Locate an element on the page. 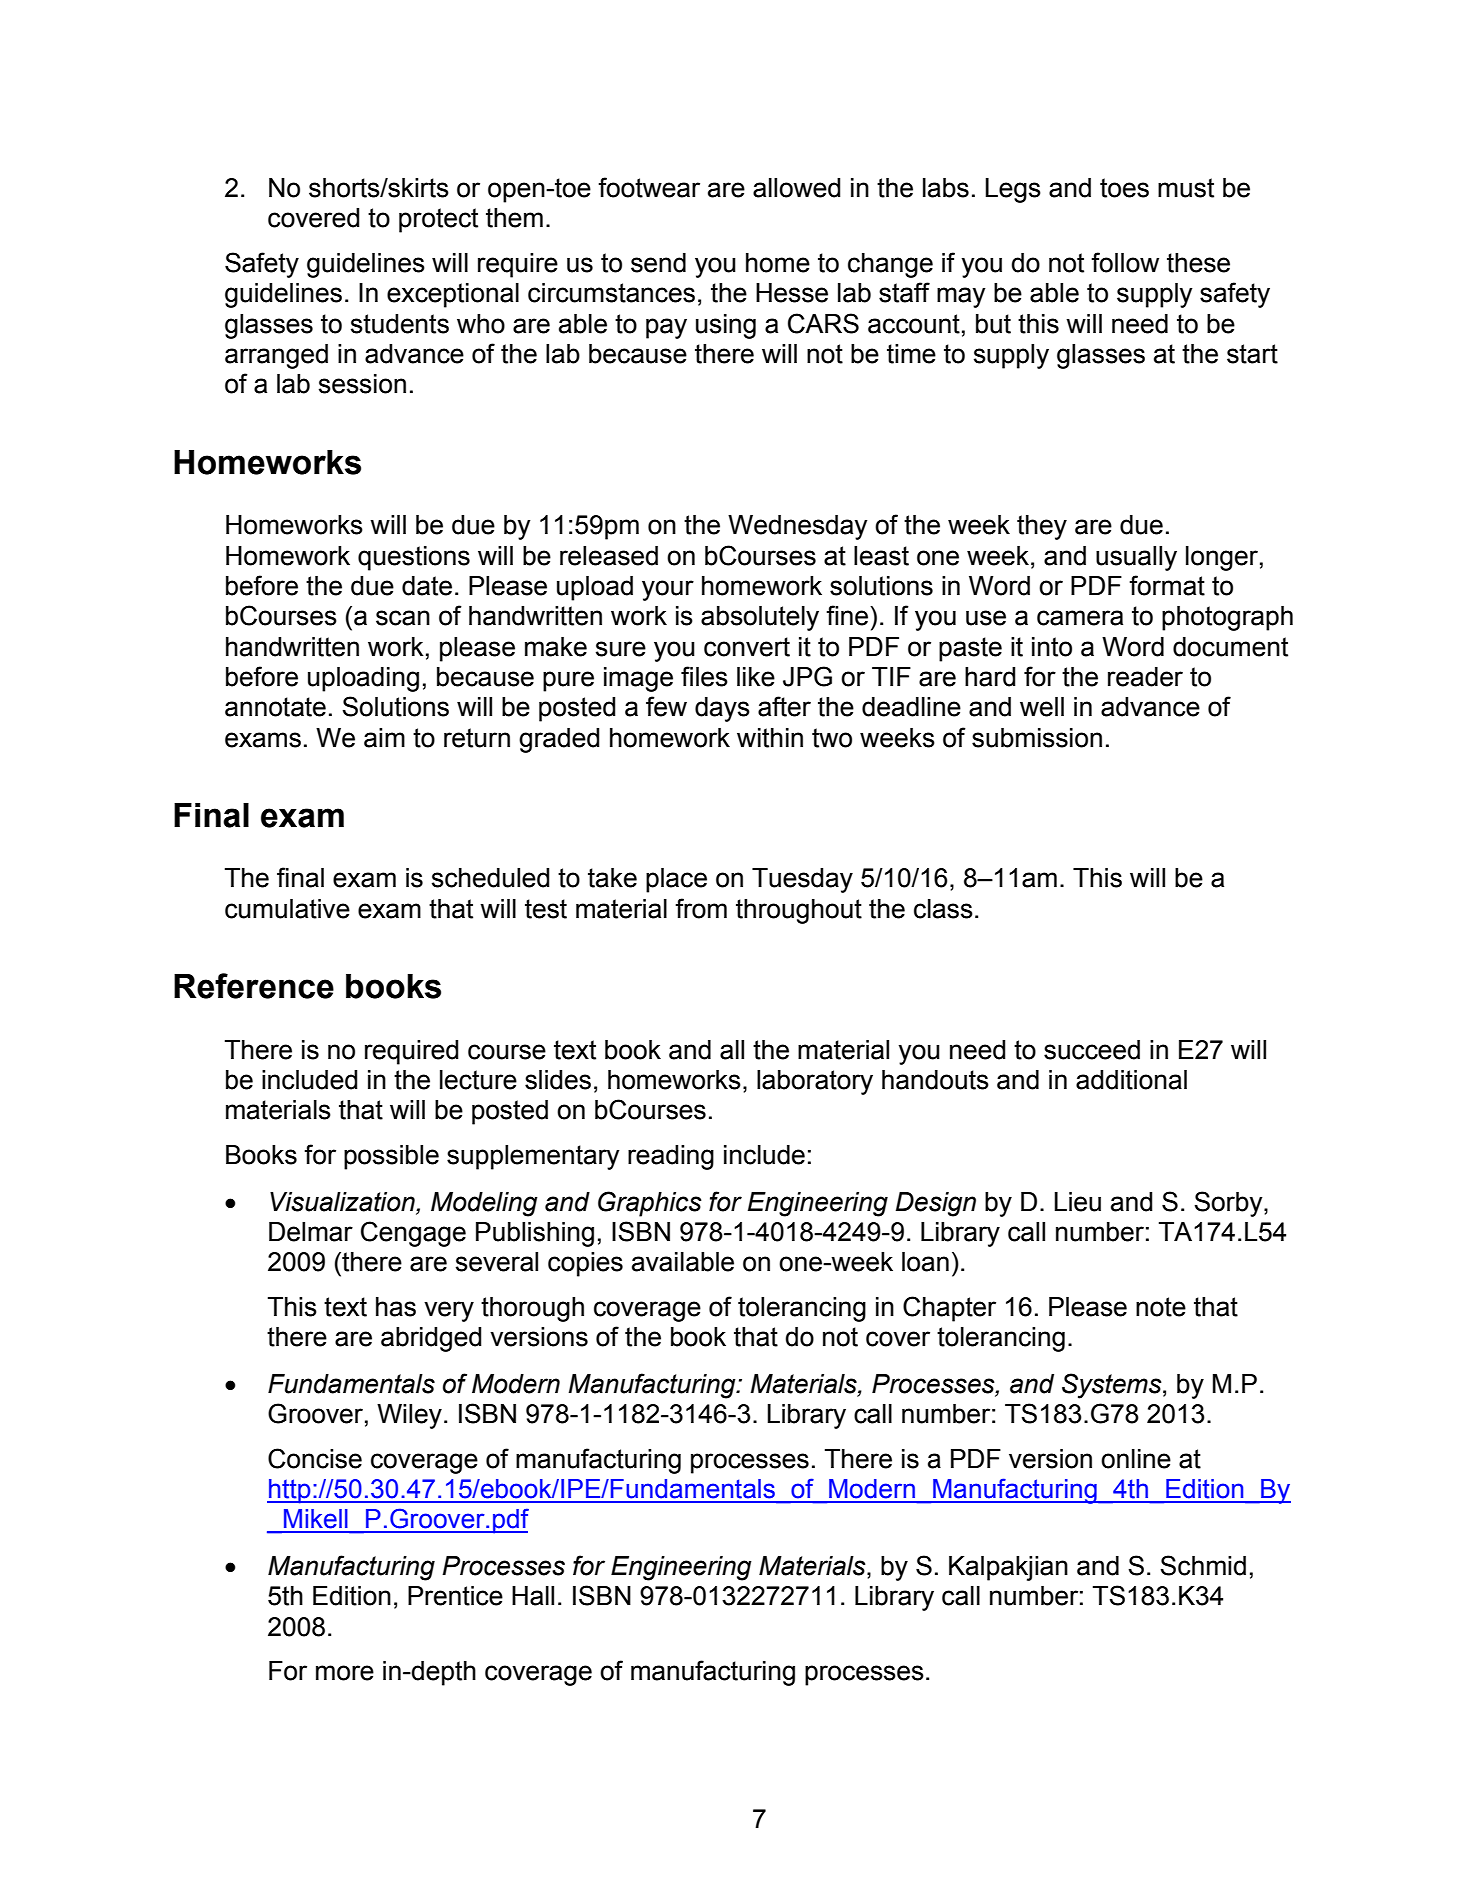 The height and width of the image is (1899, 1467). allowed is located at coordinates (797, 188).
